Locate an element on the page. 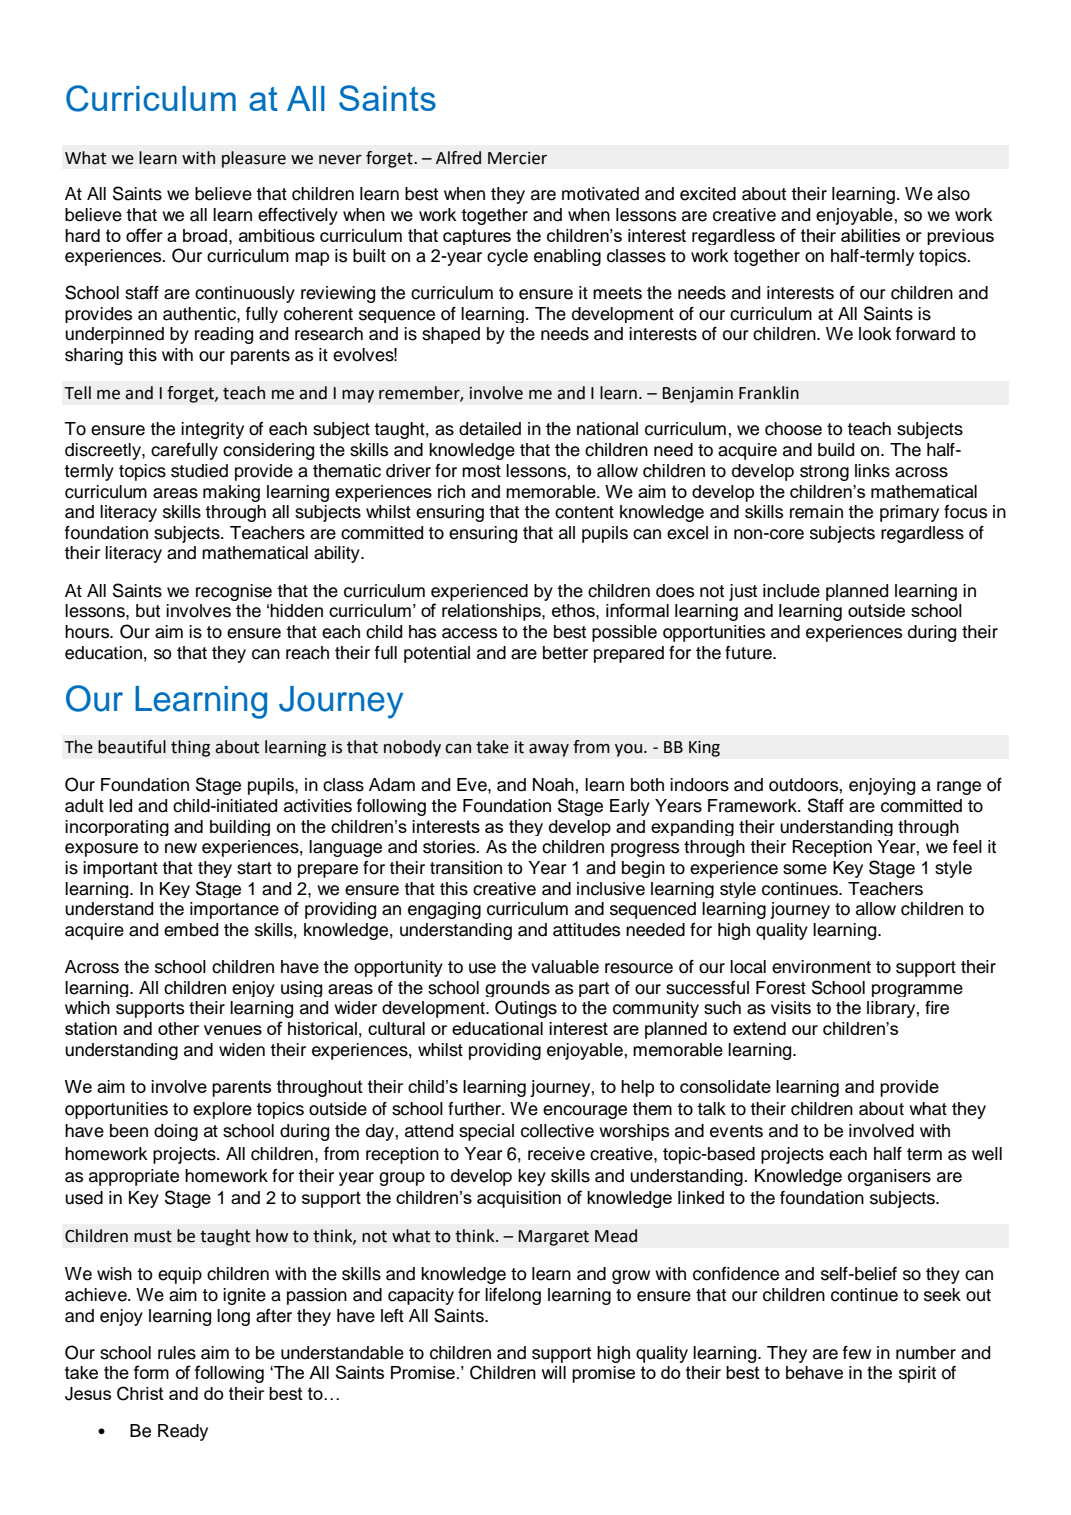 This image has width=1071, height=1515. spirit is located at coordinates (917, 1374).
